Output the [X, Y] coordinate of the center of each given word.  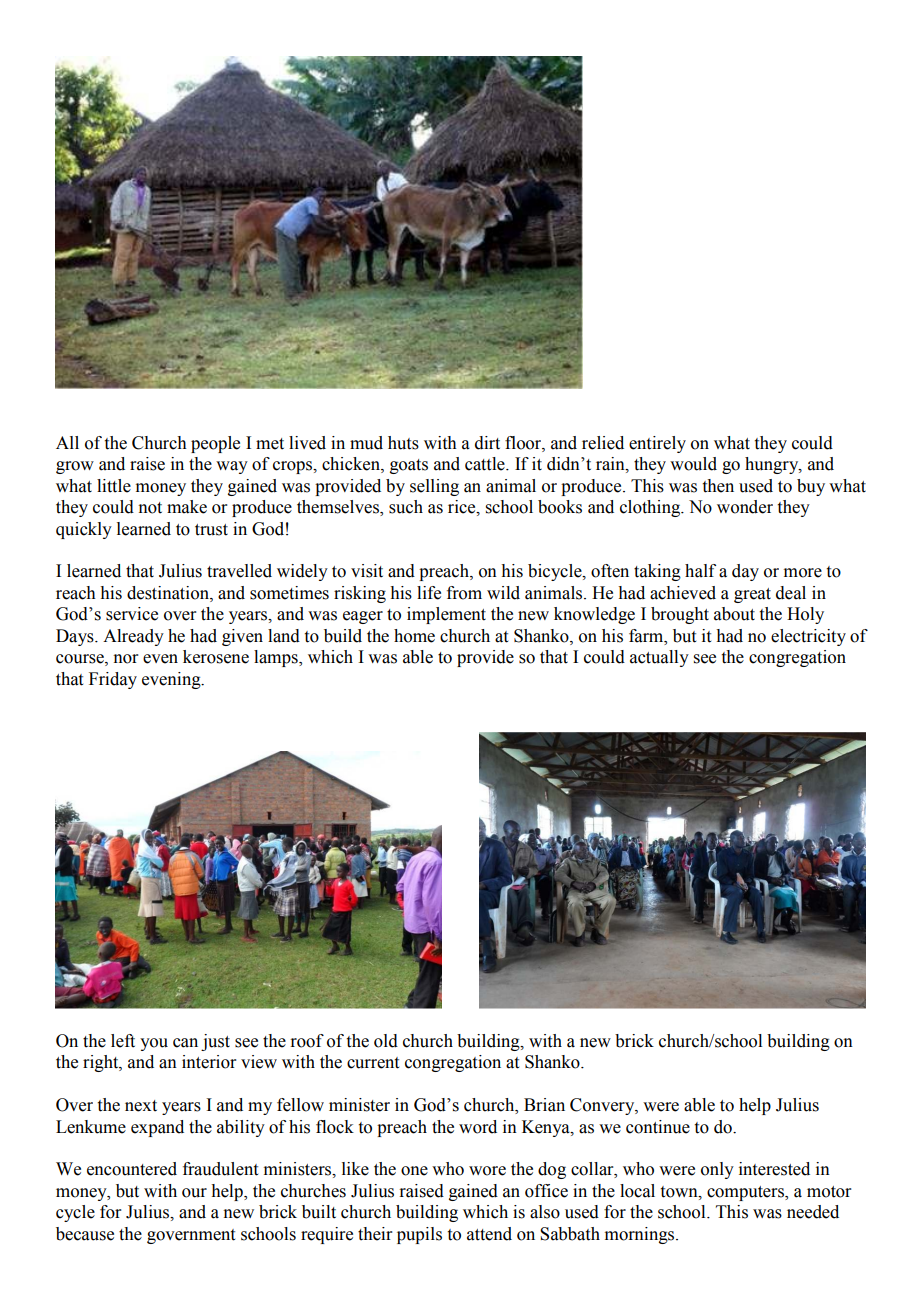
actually [659, 658]
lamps [277, 658]
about [734, 614]
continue [658, 1127]
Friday [113, 680]
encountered [132, 1169]
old [386, 1041]
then [718, 486]
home [414, 636]
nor [125, 659]
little [114, 486]
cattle [486, 464]
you [154, 1044]
